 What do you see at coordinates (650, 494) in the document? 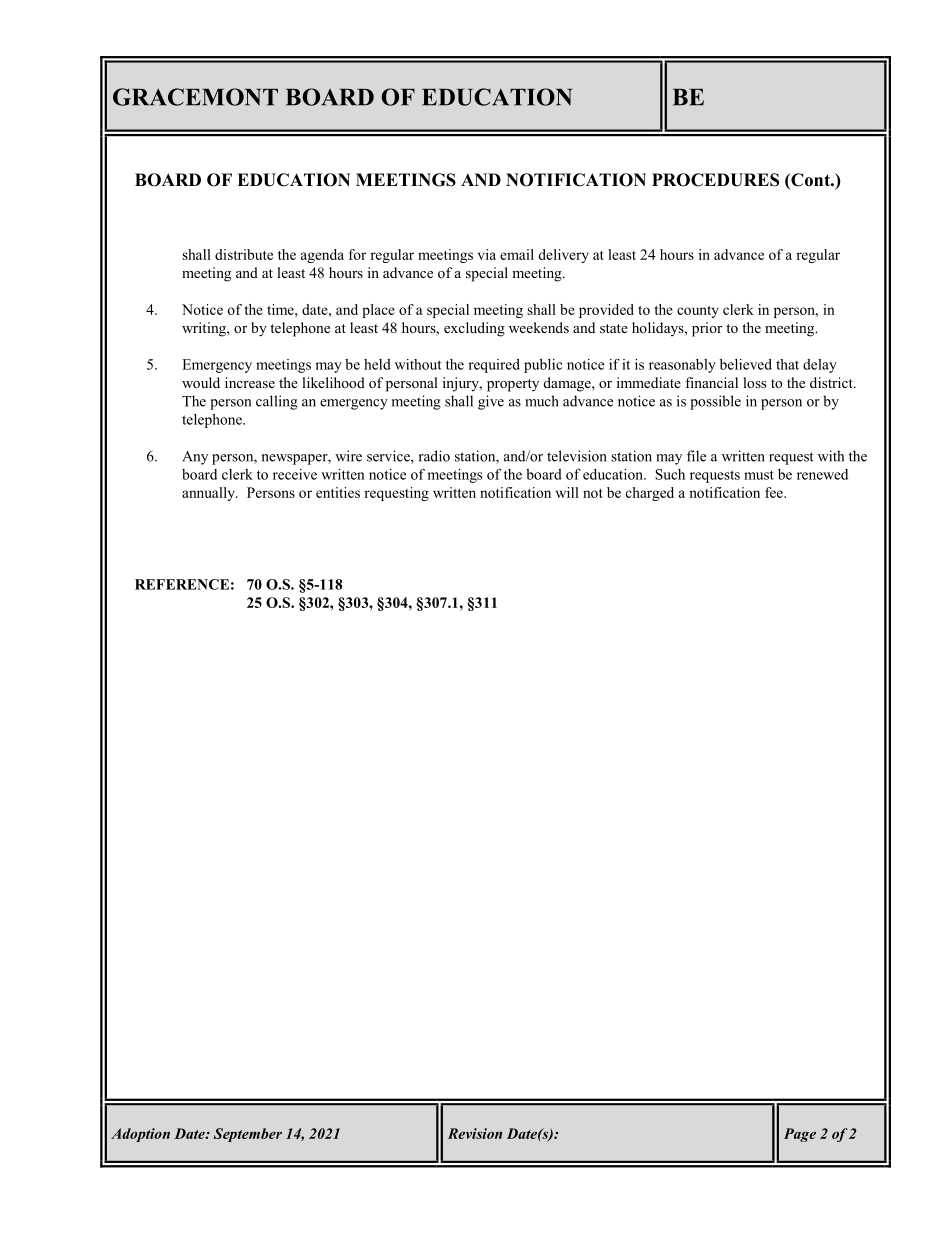
I see `charged` at bounding box center [650, 494].
